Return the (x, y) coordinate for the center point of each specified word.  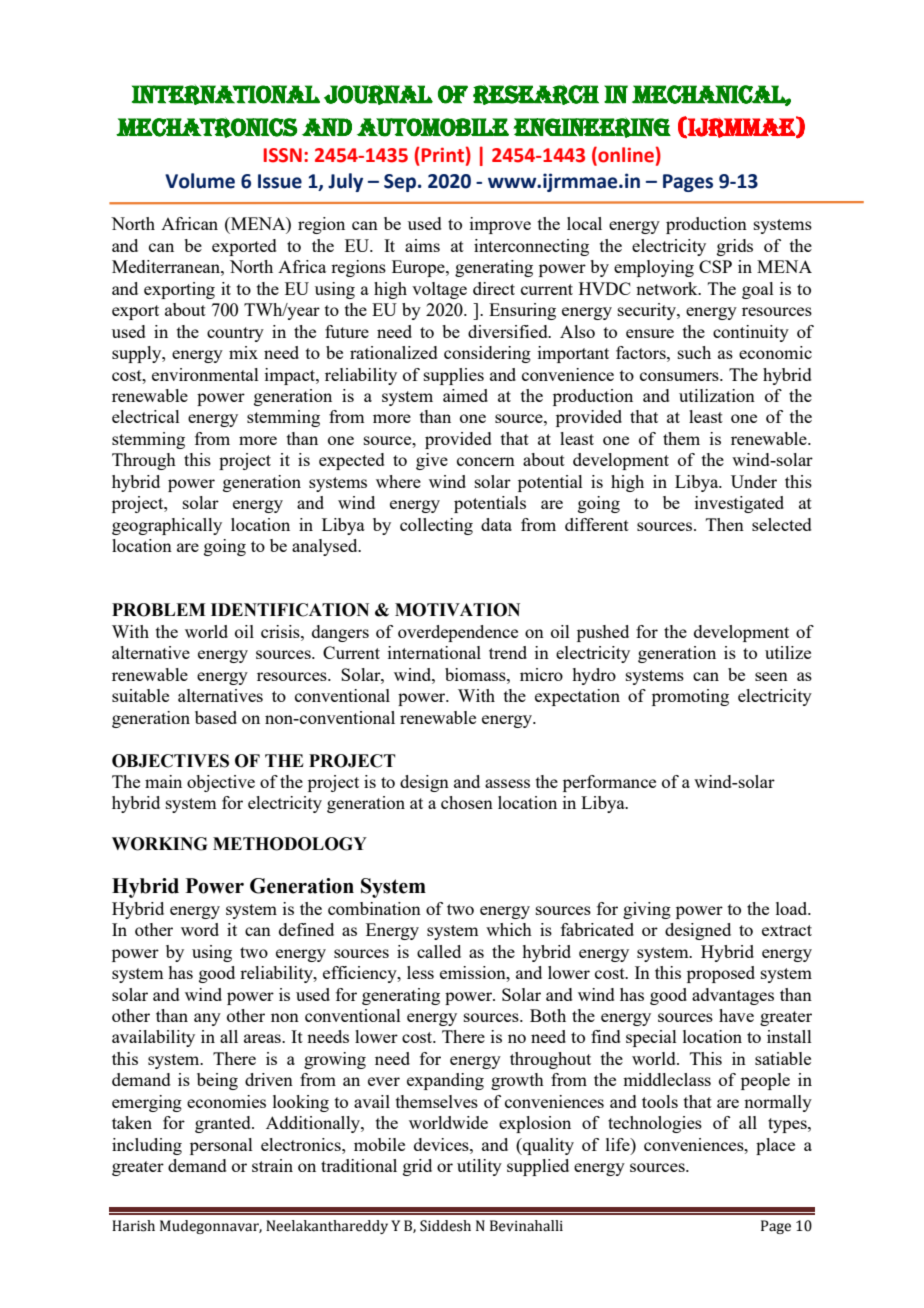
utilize (788, 652)
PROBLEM (159, 610)
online (625, 156)
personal (221, 1146)
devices (442, 1144)
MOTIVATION (457, 610)
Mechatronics (206, 127)
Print (441, 155)
